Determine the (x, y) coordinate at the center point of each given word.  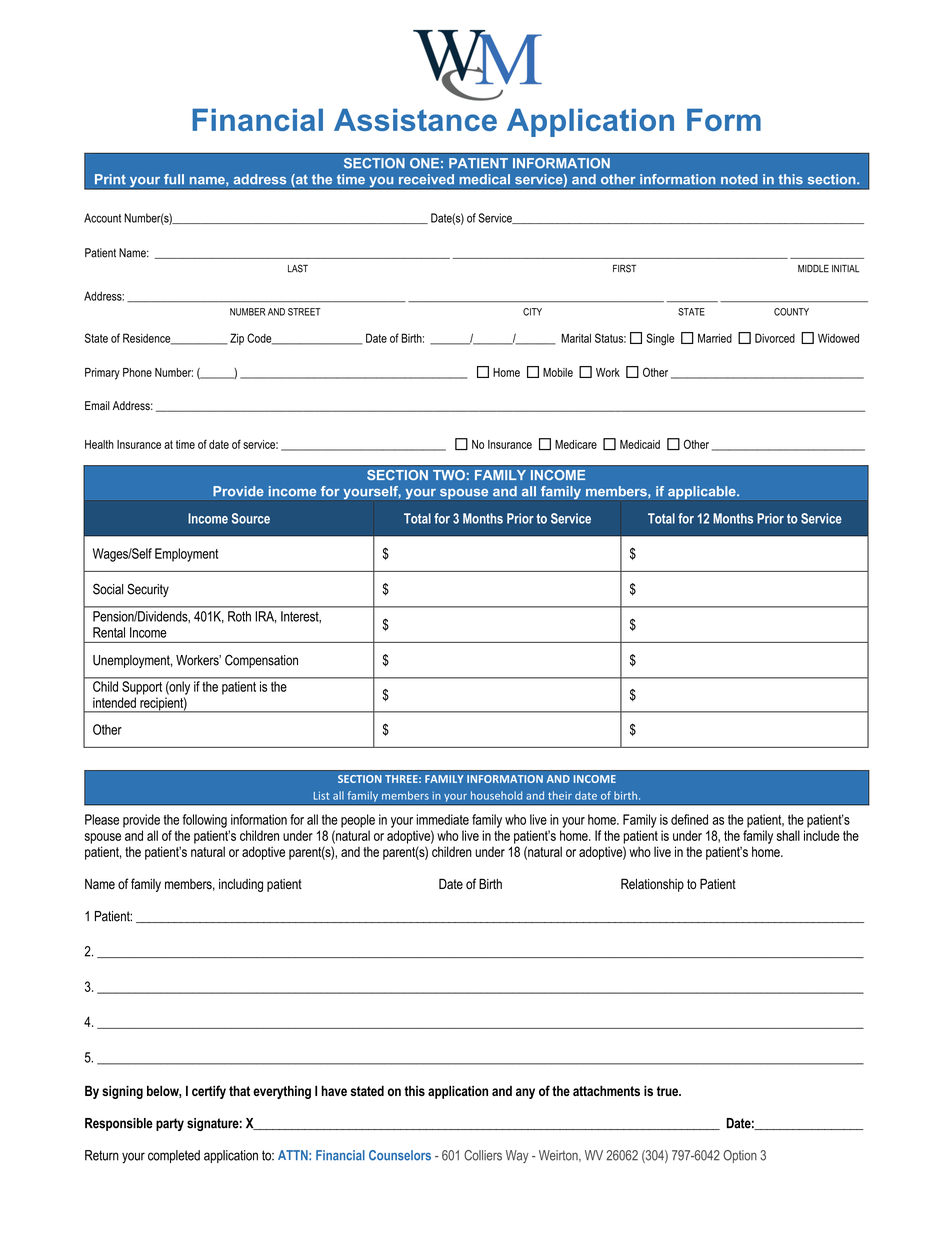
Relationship (652, 885)
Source (251, 518)
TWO (449, 475)
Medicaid (640, 444)
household (496, 795)
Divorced (775, 338)
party (170, 1124)
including (241, 885)
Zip (237, 339)
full (174, 179)
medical (484, 179)
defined (689, 819)
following (205, 821)
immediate (442, 819)
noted (739, 179)
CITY (532, 312)
